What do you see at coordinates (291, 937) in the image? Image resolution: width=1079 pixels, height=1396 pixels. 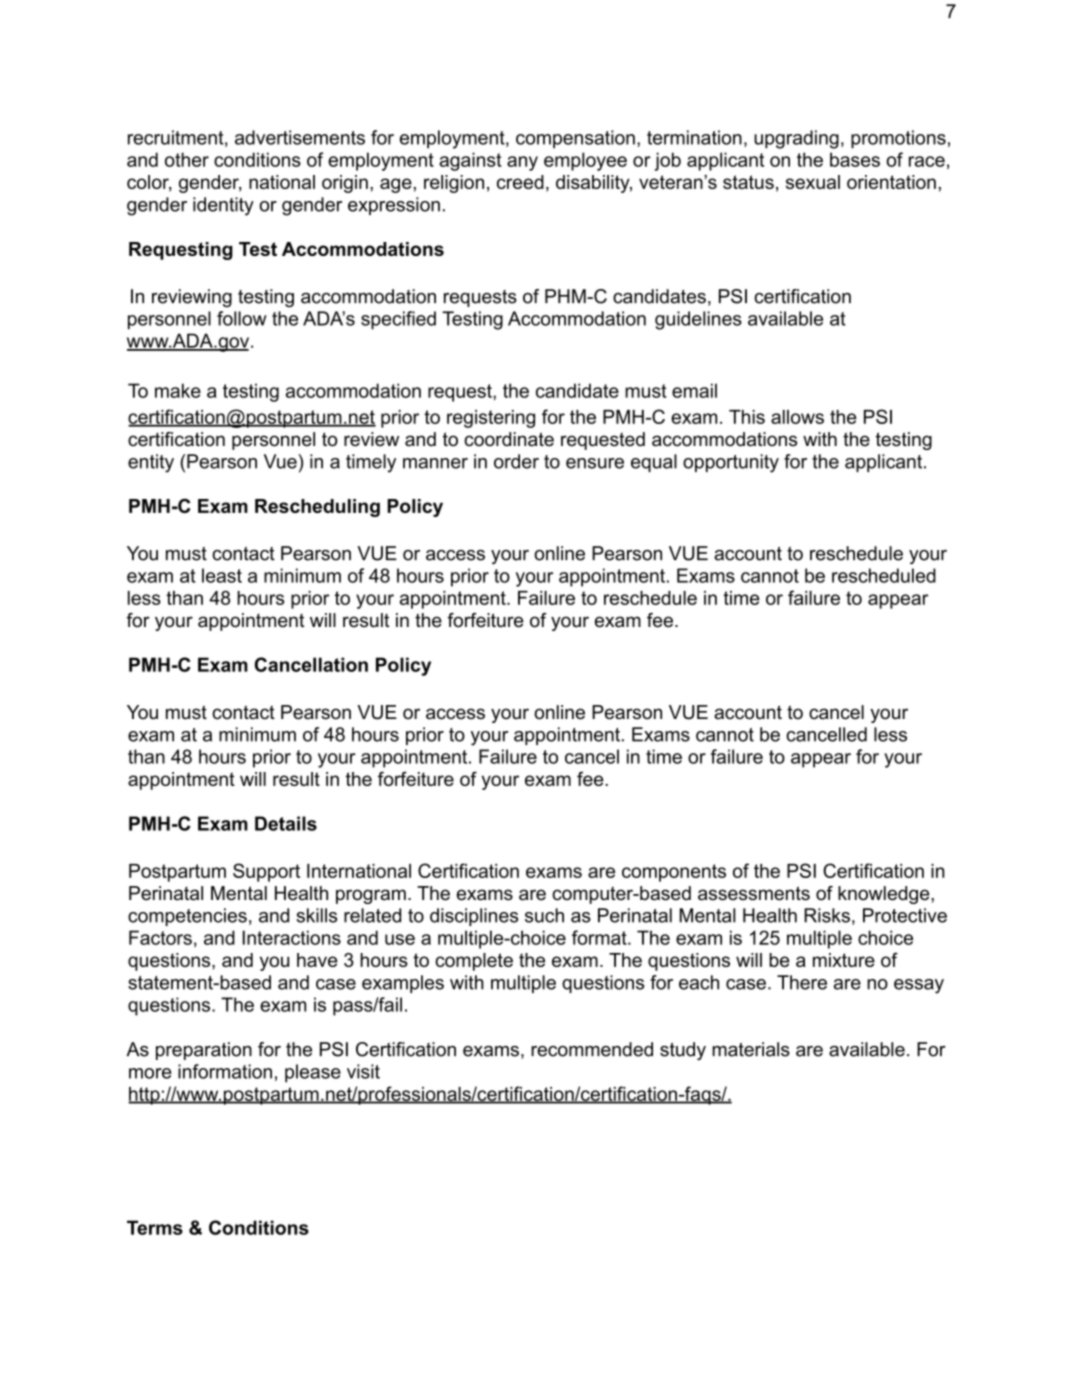 I see `Interactions` at bounding box center [291, 937].
